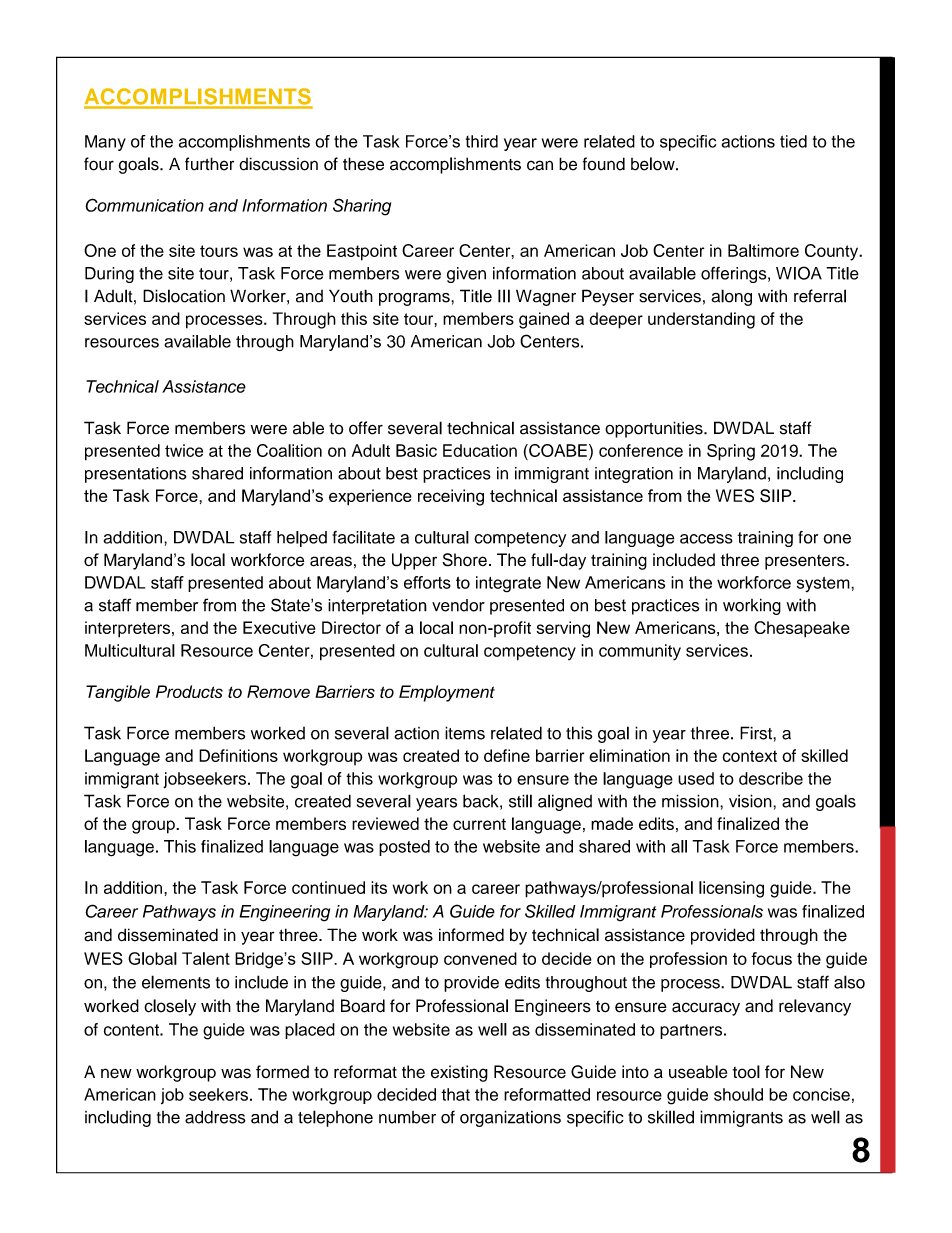 The width and height of the screenshot is (952, 1233). I want to click on Chesapeake, so click(802, 629).
